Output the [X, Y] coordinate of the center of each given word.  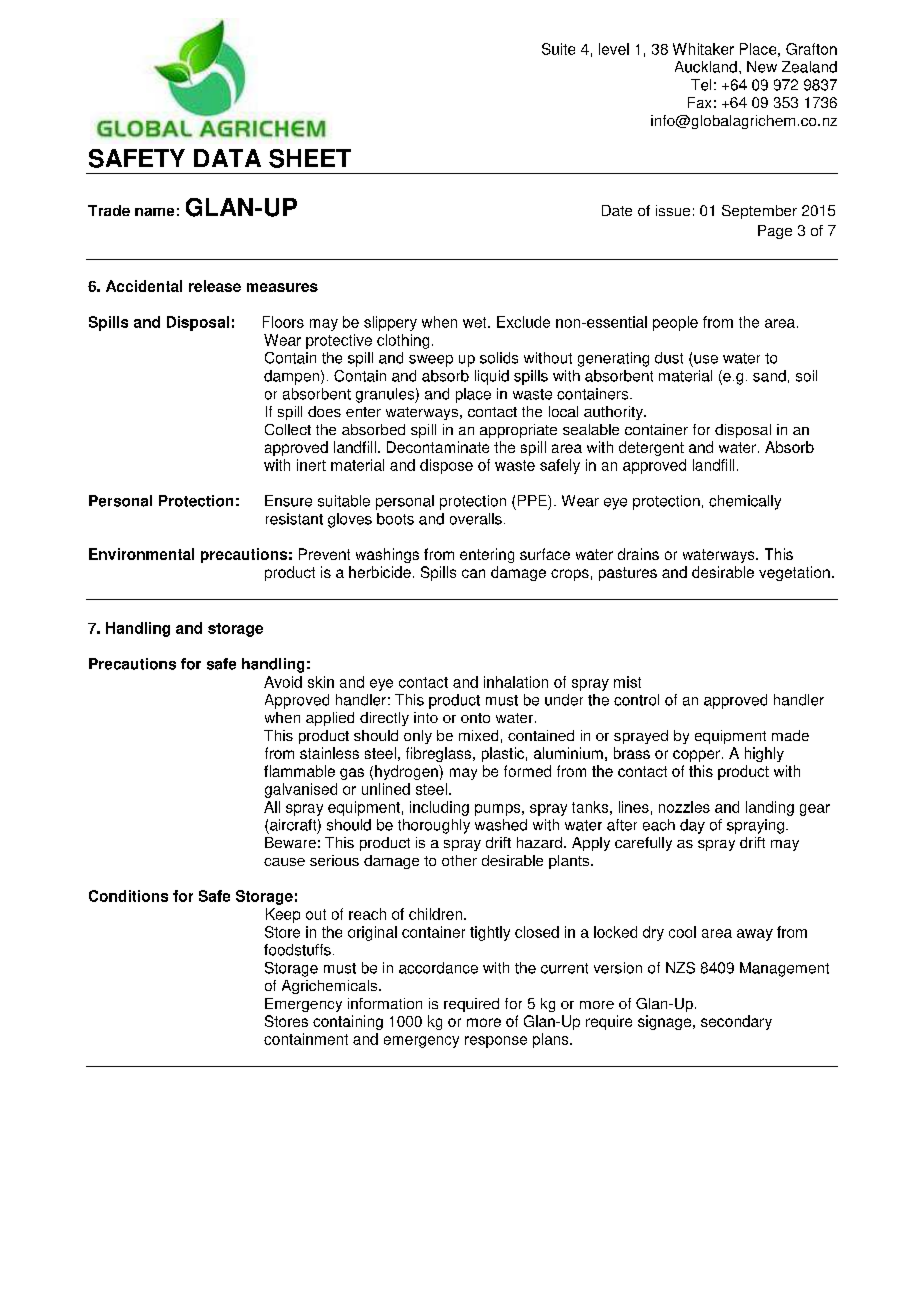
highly [764, 754]
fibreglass [440, 754]
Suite [558, 49]
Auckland [706, 67]
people [675, 323]
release [215, 286]
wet [476, 322]
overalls [476, 519]
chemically [745, 502]
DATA [227, 158]
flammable [299, 771]
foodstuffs [297, 950]
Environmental [141, 554]
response [496, 1042]
